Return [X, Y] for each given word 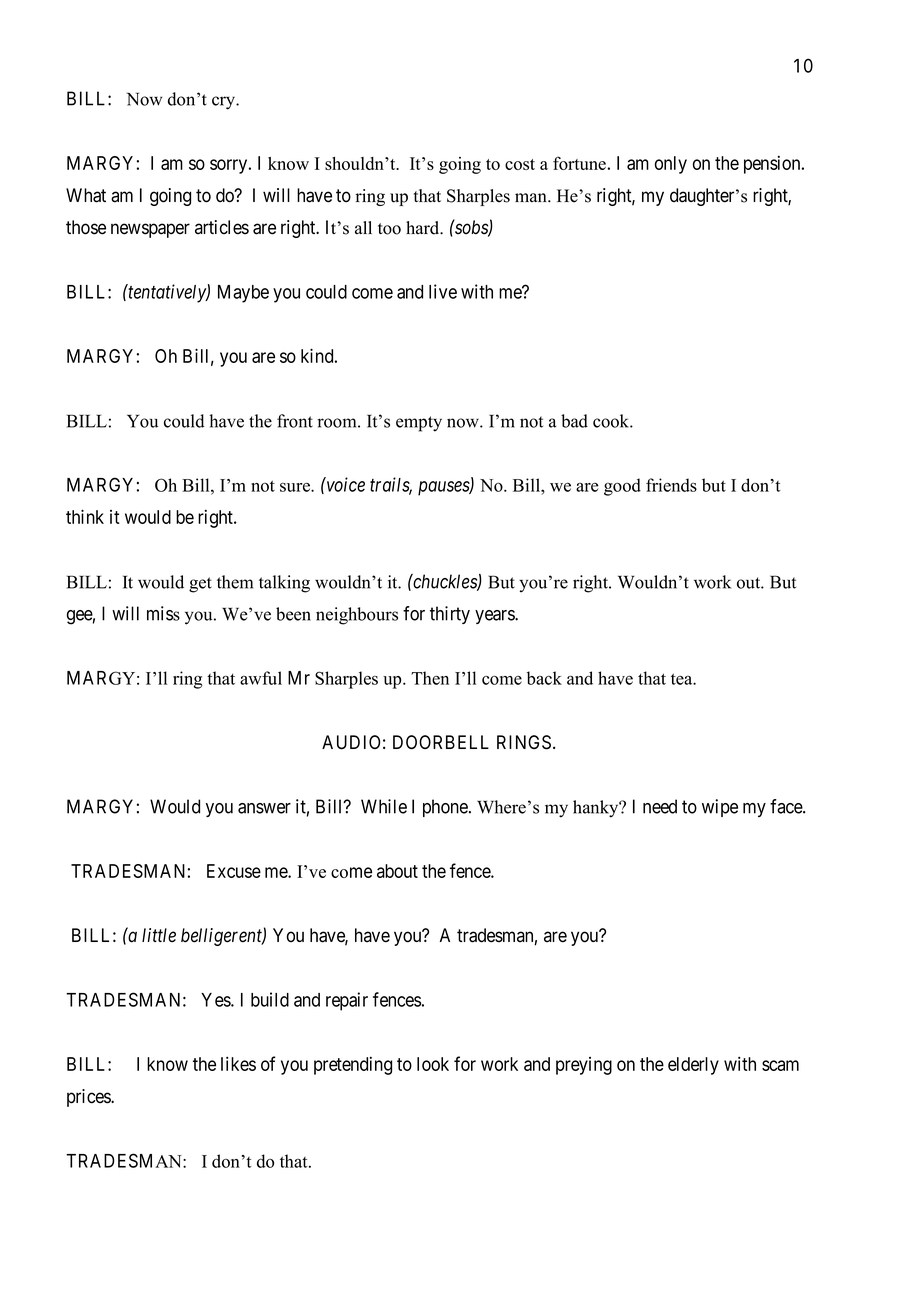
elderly [693, 1066]
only [671, 165]
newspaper [150, 230]
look [433, 1064]
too [389, 229]
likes [238, 1064]
